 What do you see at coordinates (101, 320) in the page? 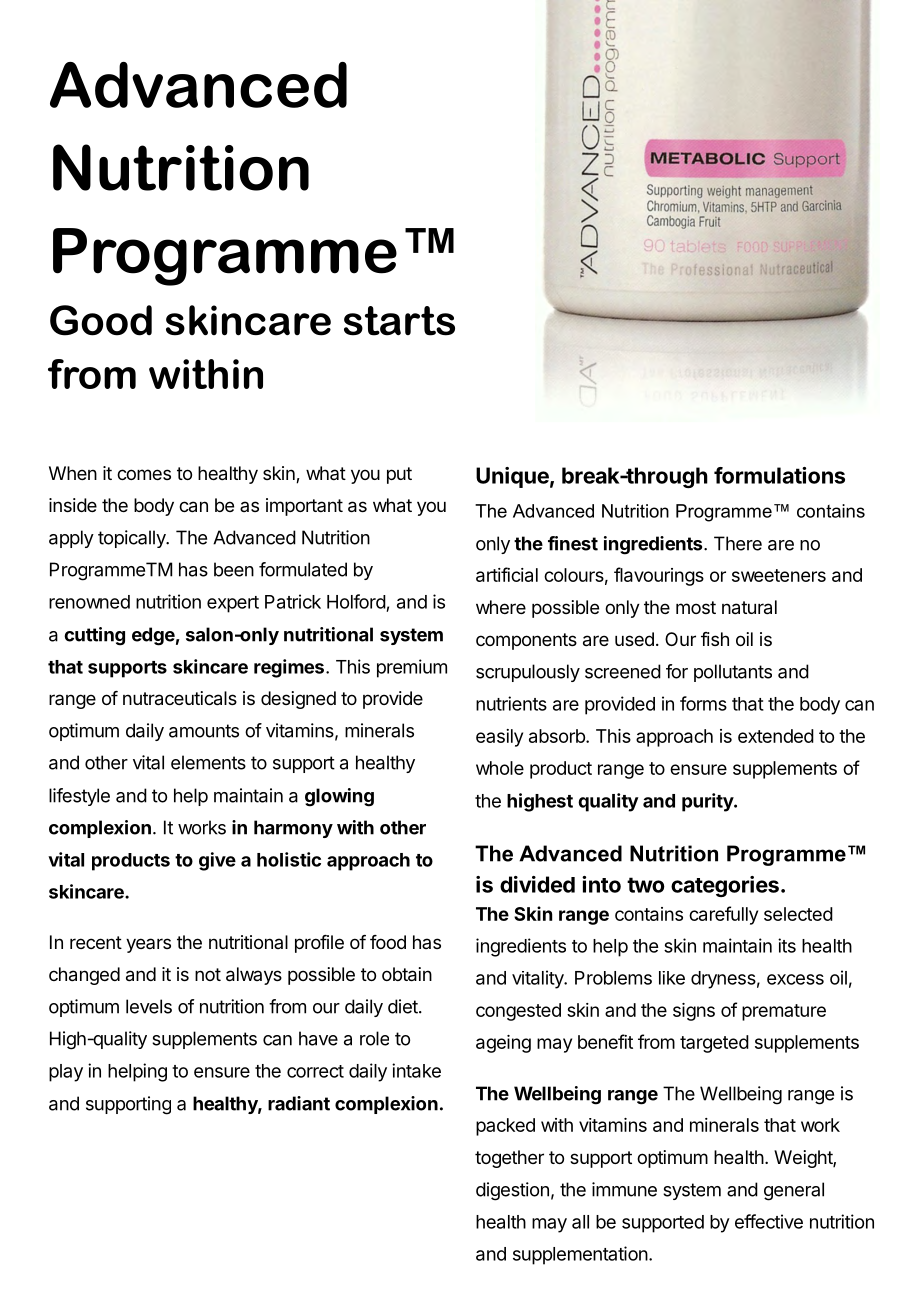
I see `Good` at bounding box center [101, 320].
